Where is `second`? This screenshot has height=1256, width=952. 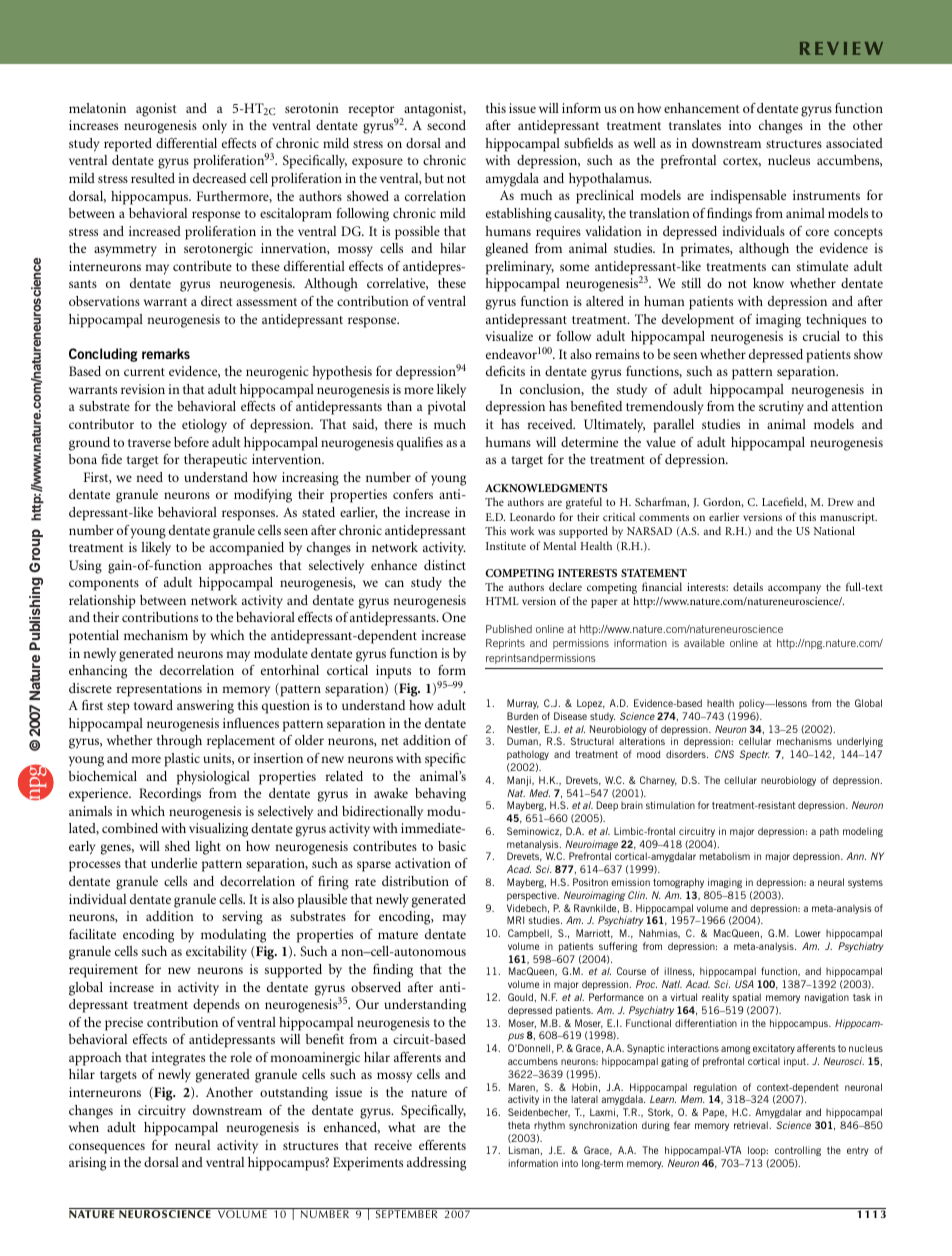
second is located at coordinates (446, 125).
